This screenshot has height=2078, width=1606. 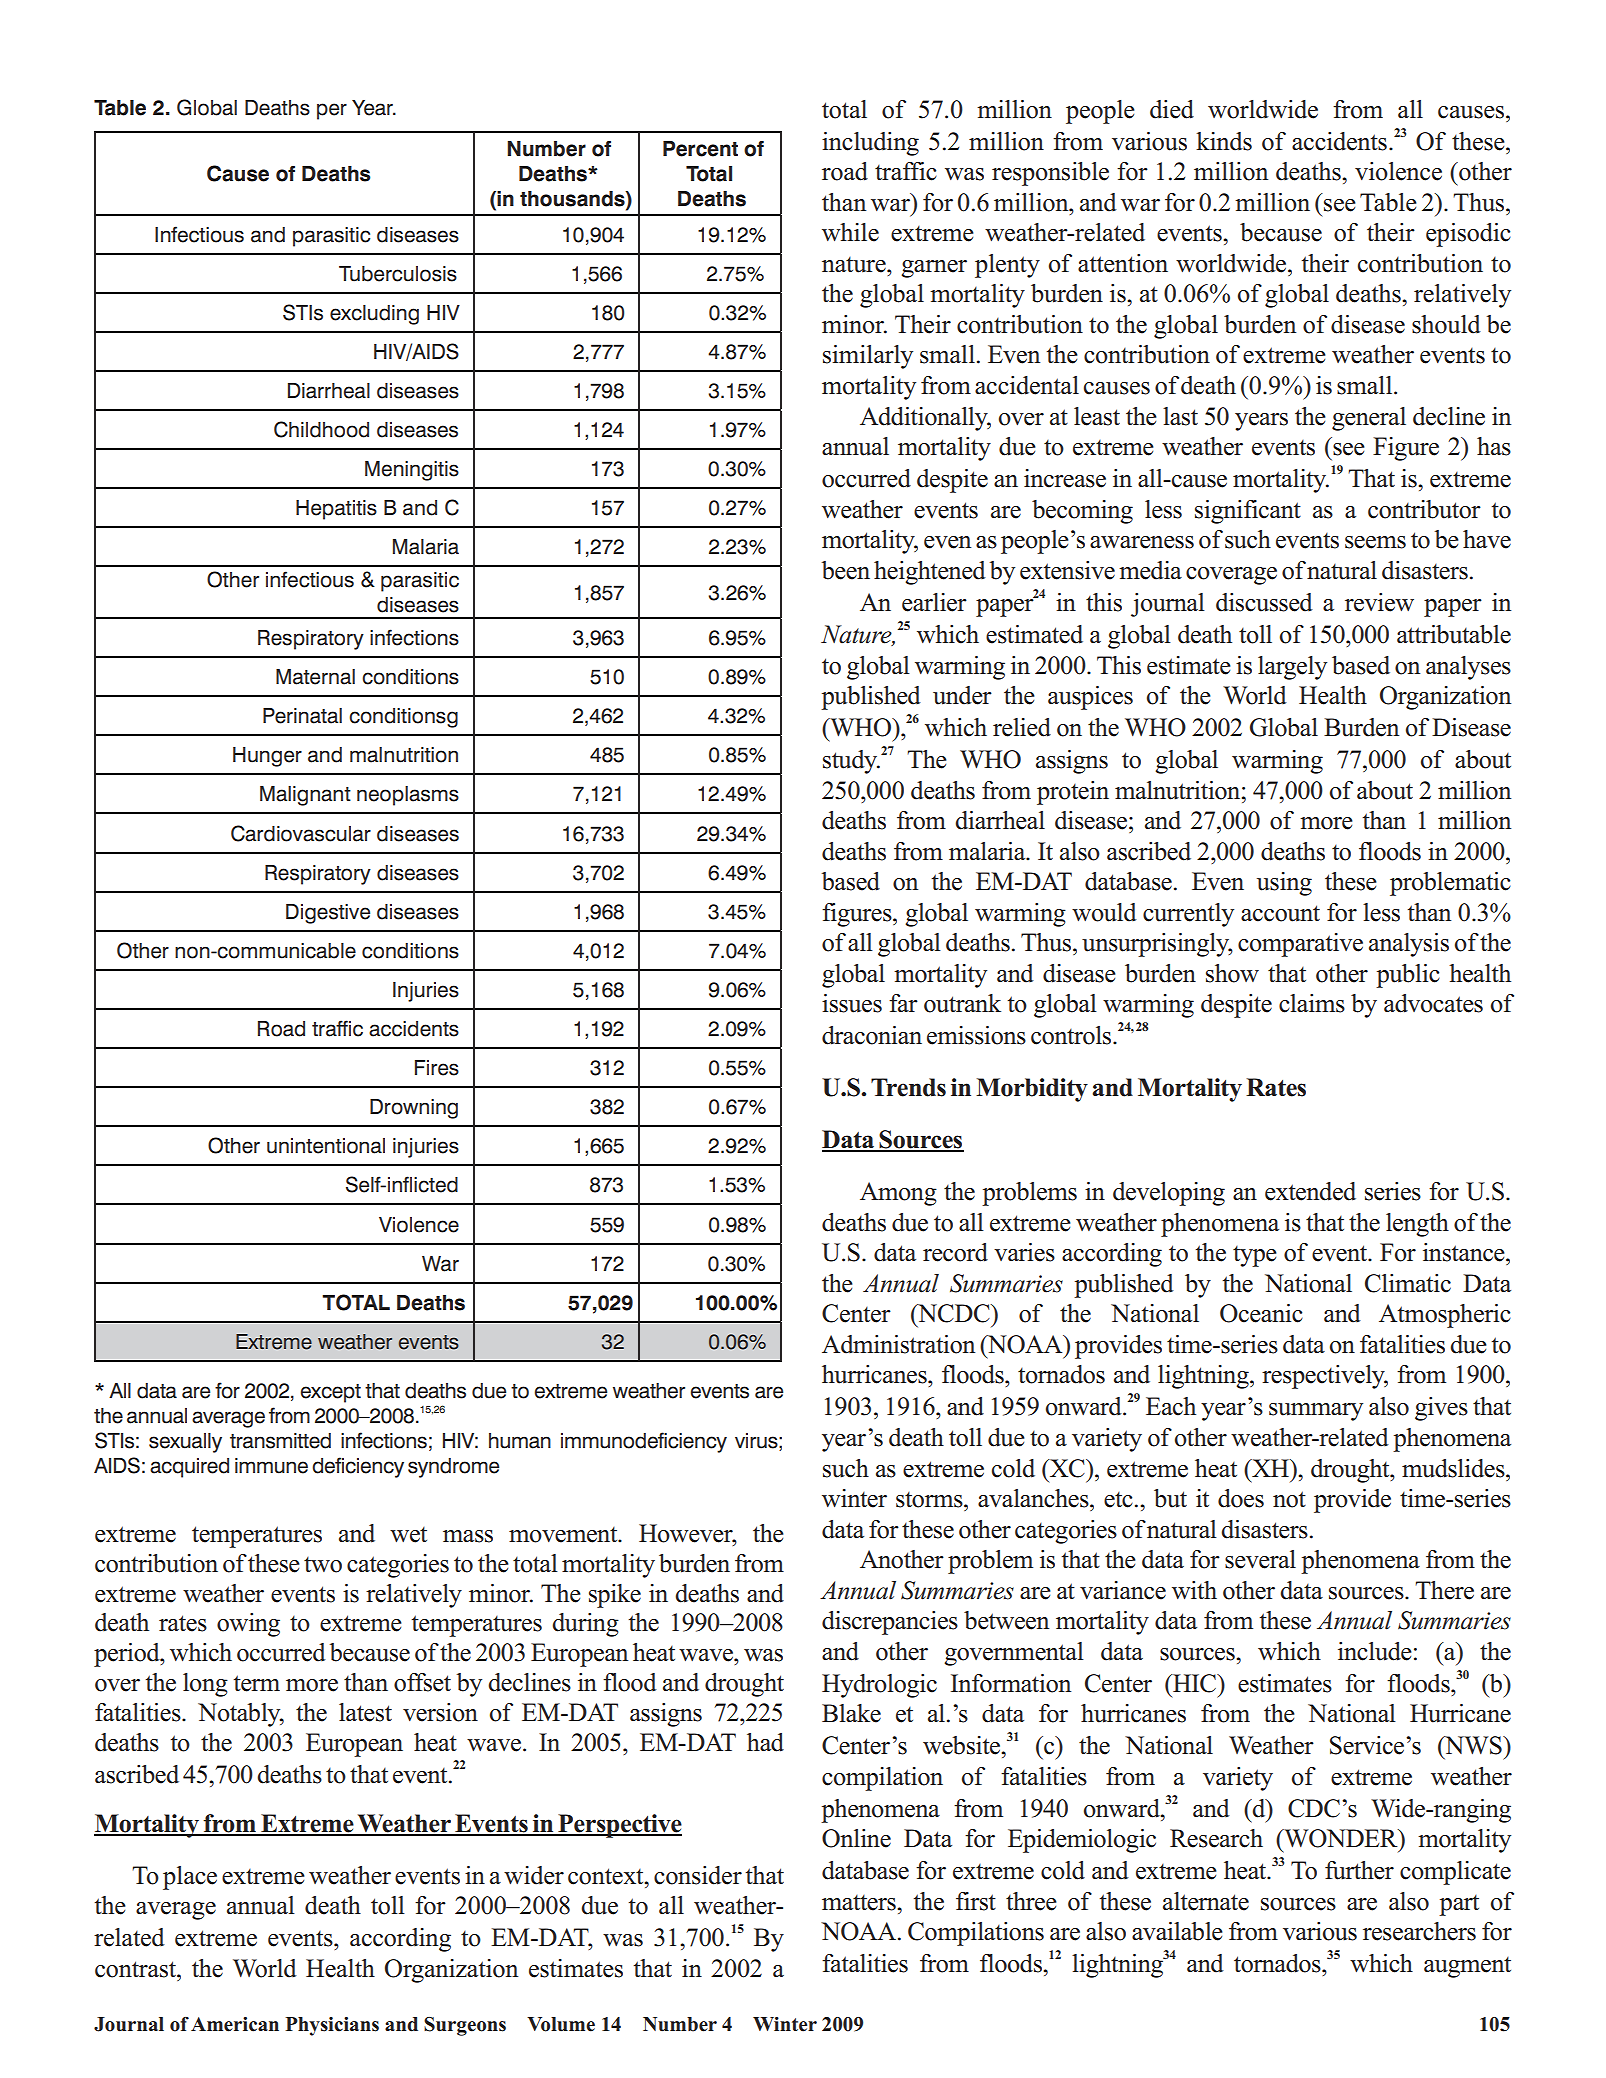 I want to click on Drowning, so click(x=414, y=1109).
